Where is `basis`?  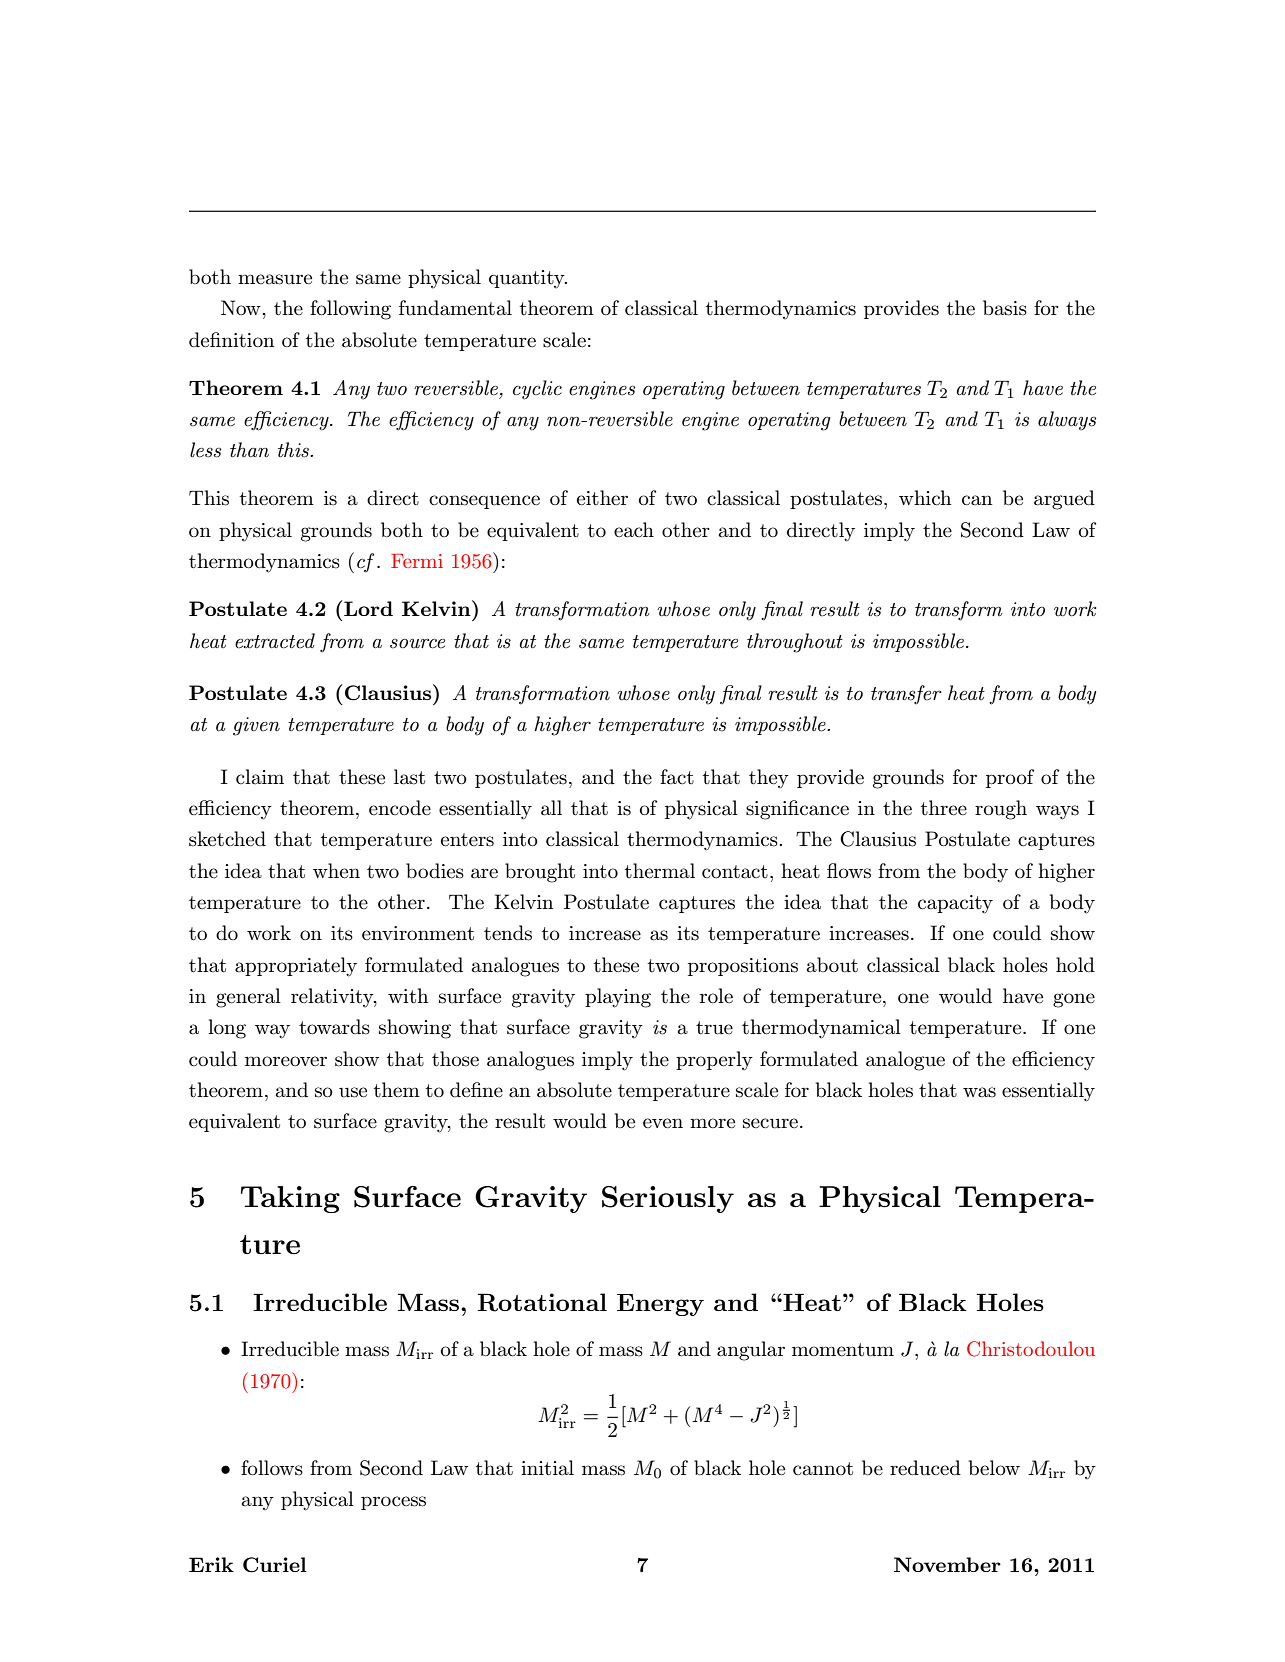
basis is located at coordinates (1005, 308).
